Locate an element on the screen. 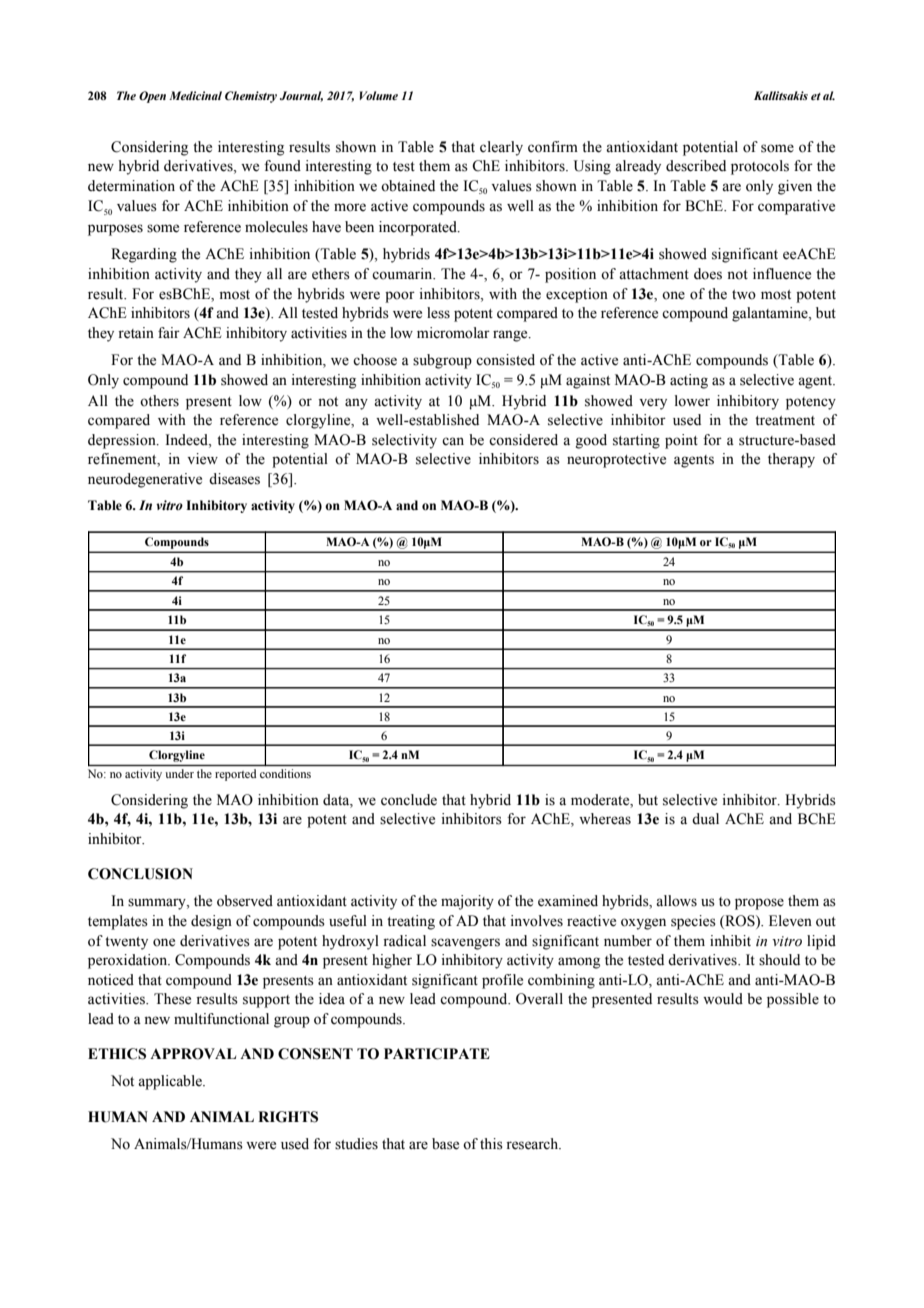  diseases is located at coordinates (234, 479).
